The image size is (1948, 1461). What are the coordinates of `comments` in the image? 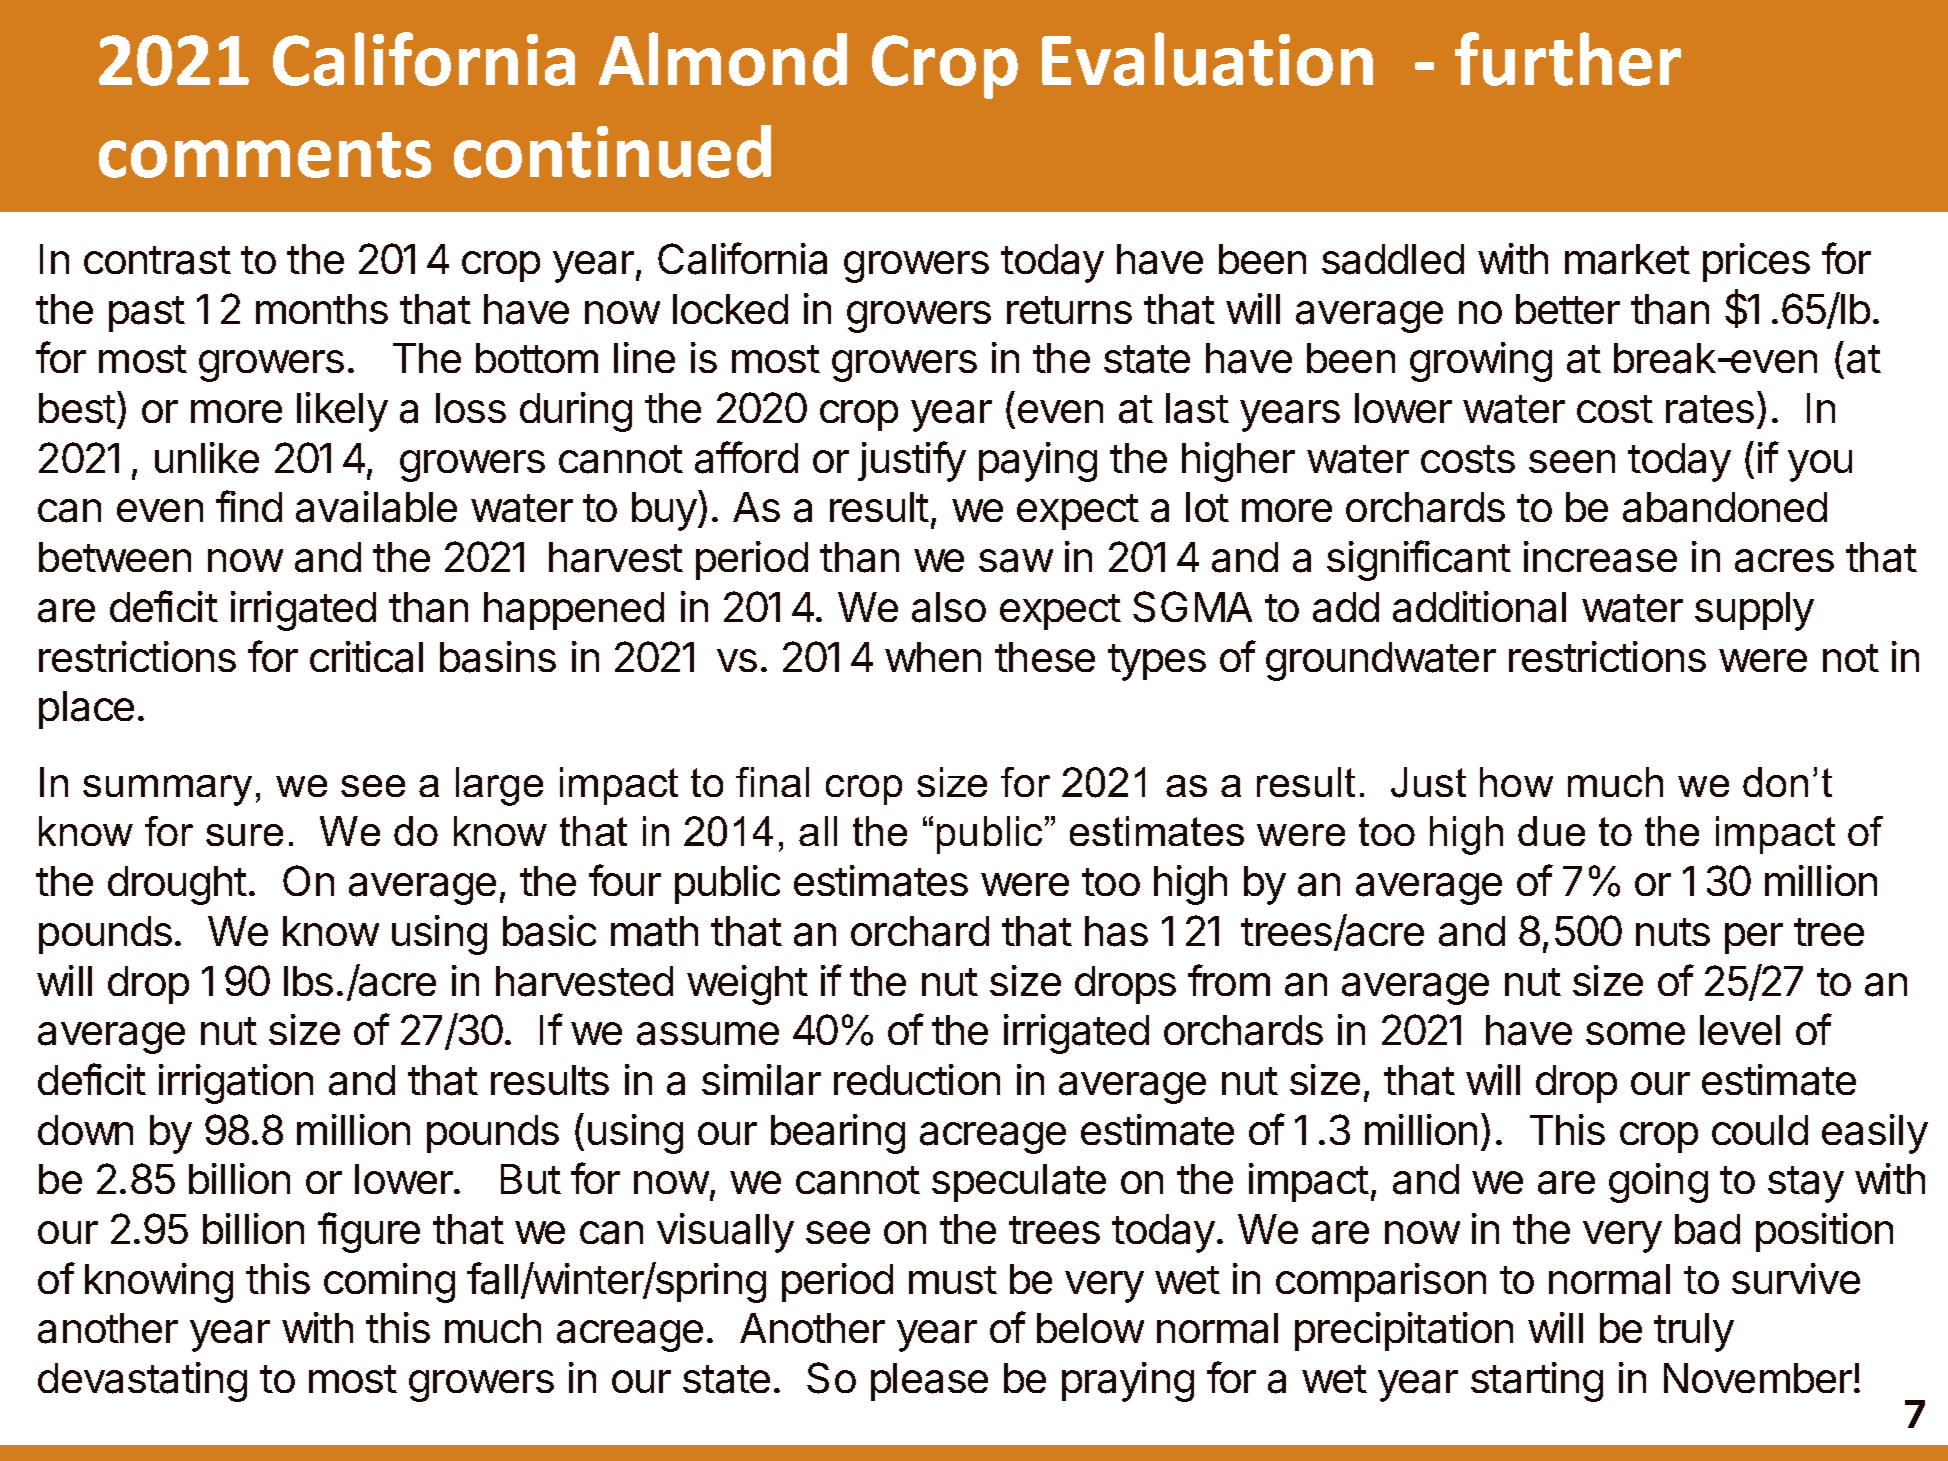 It's located at (265, 155).
